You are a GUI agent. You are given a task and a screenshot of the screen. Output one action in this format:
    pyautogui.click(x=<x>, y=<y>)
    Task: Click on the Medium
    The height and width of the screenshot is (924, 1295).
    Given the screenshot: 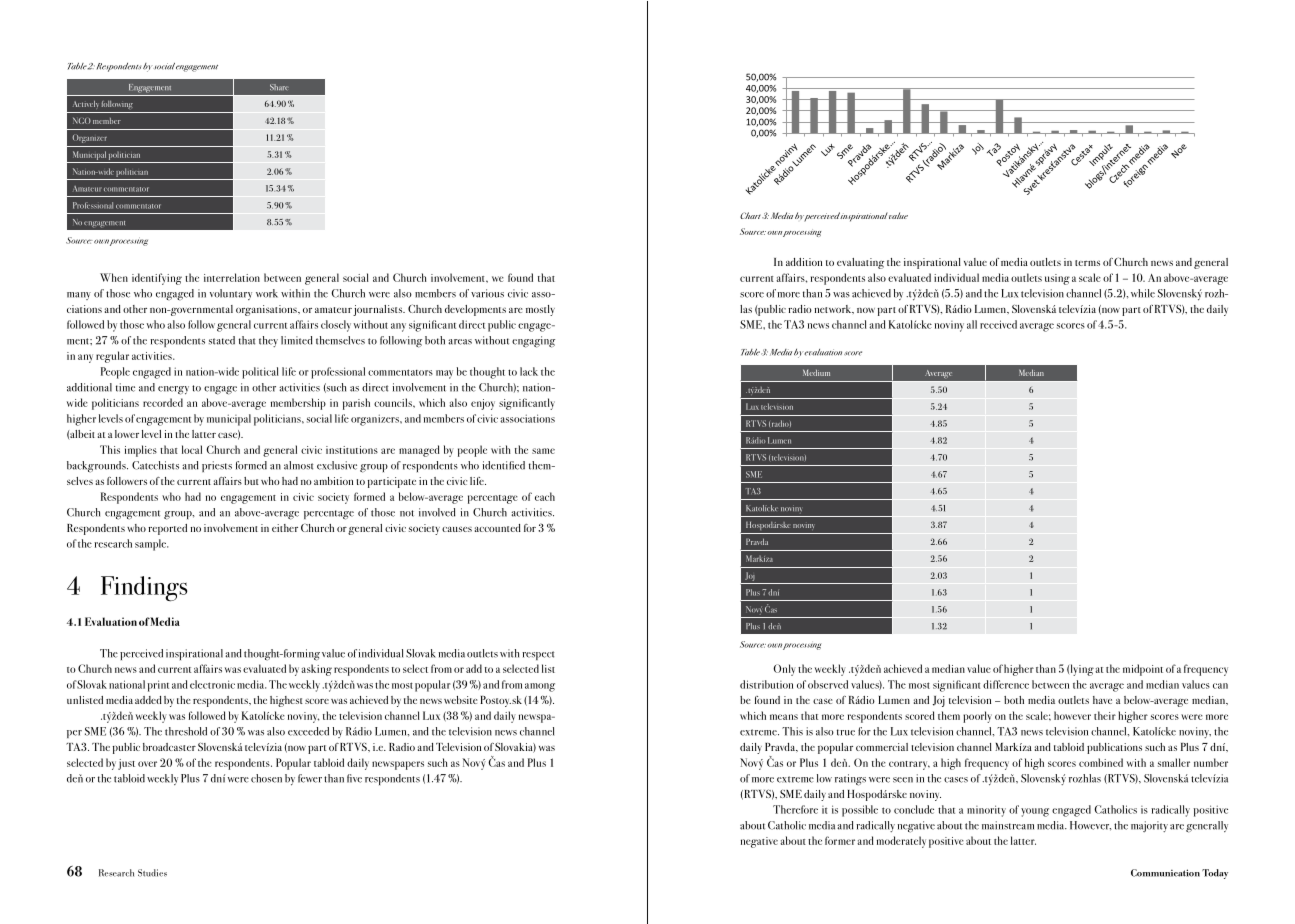 What is the action you would take?
    pyautogui.click(x=816, y=372)
